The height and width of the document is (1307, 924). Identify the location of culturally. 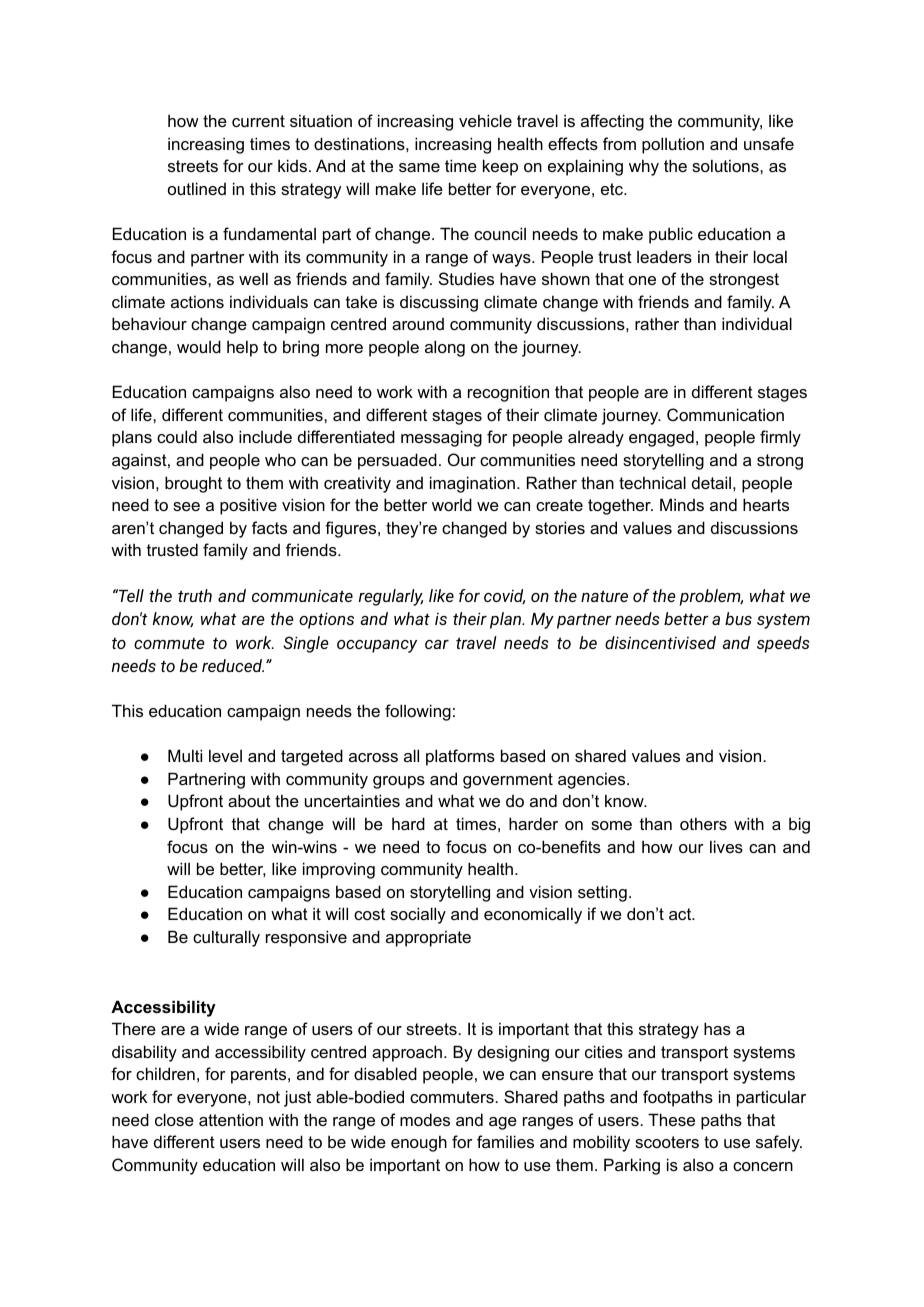
(226, 938).
